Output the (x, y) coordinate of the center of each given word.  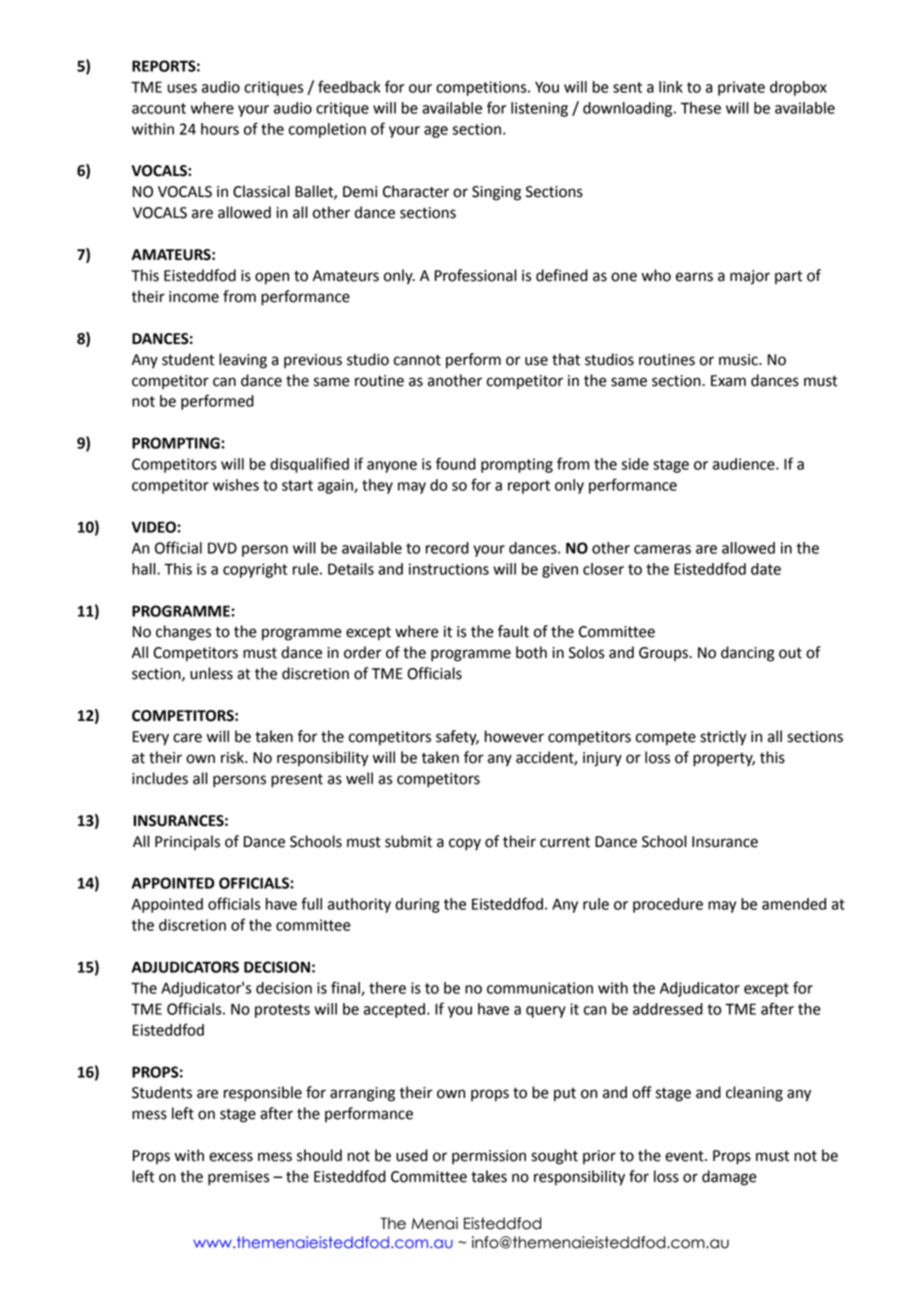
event (685, 1156)
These (701, 108)
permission (489, 1157)
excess (231, 1157)
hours (220, 129)
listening (539, 109)
